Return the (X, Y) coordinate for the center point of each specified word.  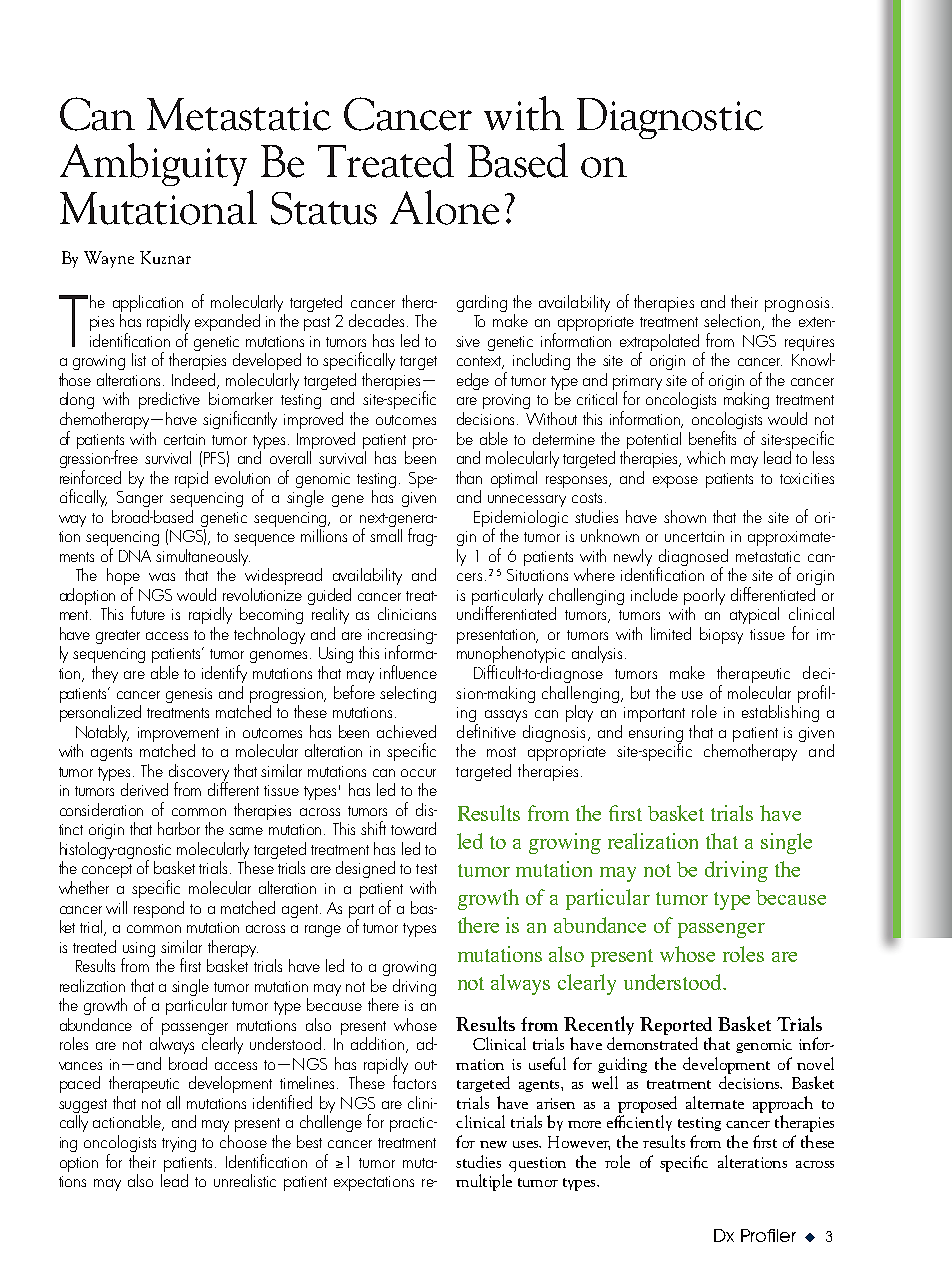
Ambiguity (153, 164)
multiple (484, 1182)
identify (224, 674)
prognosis (797, 306)
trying (179, 1144)
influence (408, 672)
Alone (444, 207)
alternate (715, 1102)
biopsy (721, 635)
